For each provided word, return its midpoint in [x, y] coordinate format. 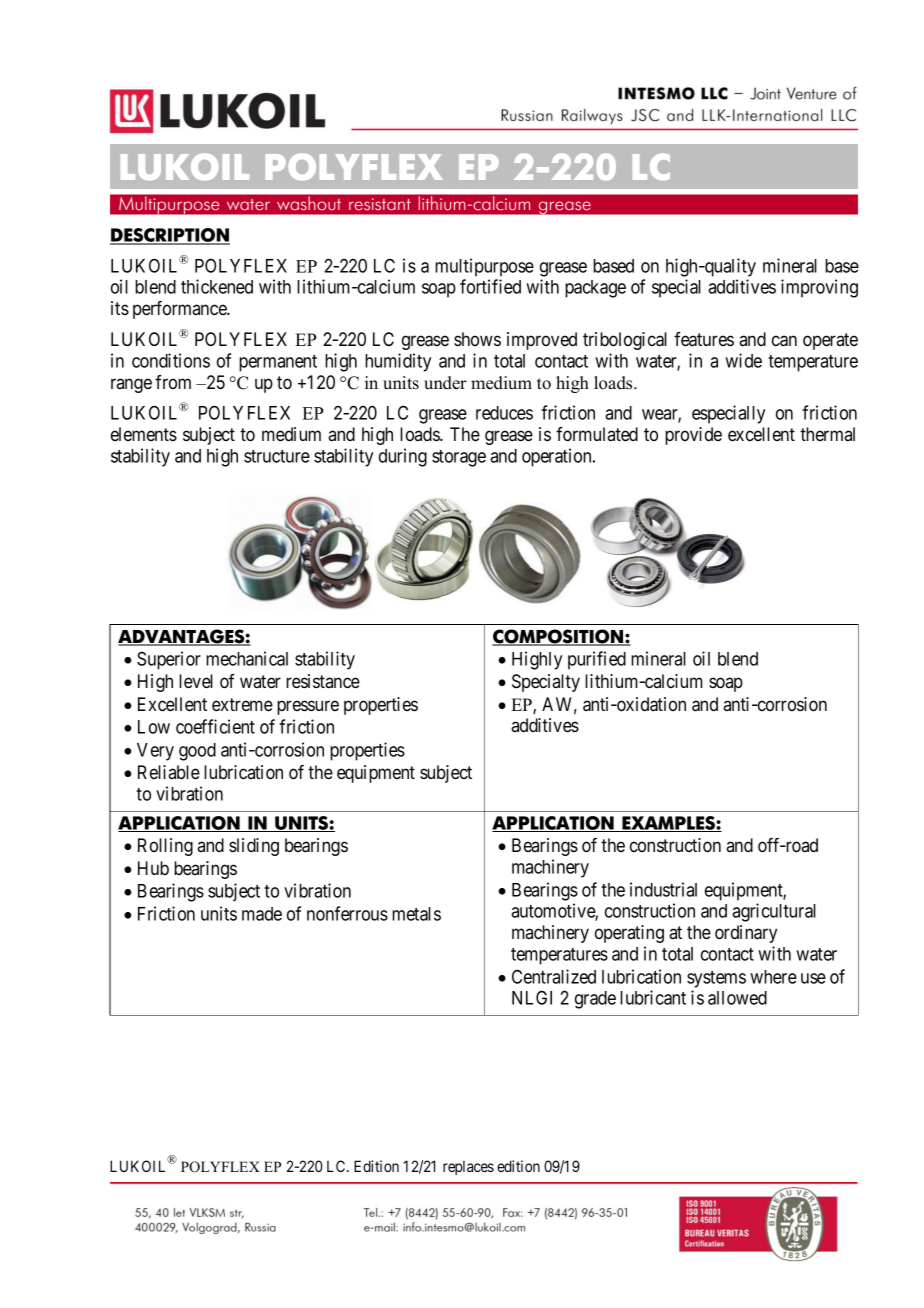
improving [819, 288]
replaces [468, 1168]
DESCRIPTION [170, 236]
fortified [490, 286]
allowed [737, 998]
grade [595, 1000]
